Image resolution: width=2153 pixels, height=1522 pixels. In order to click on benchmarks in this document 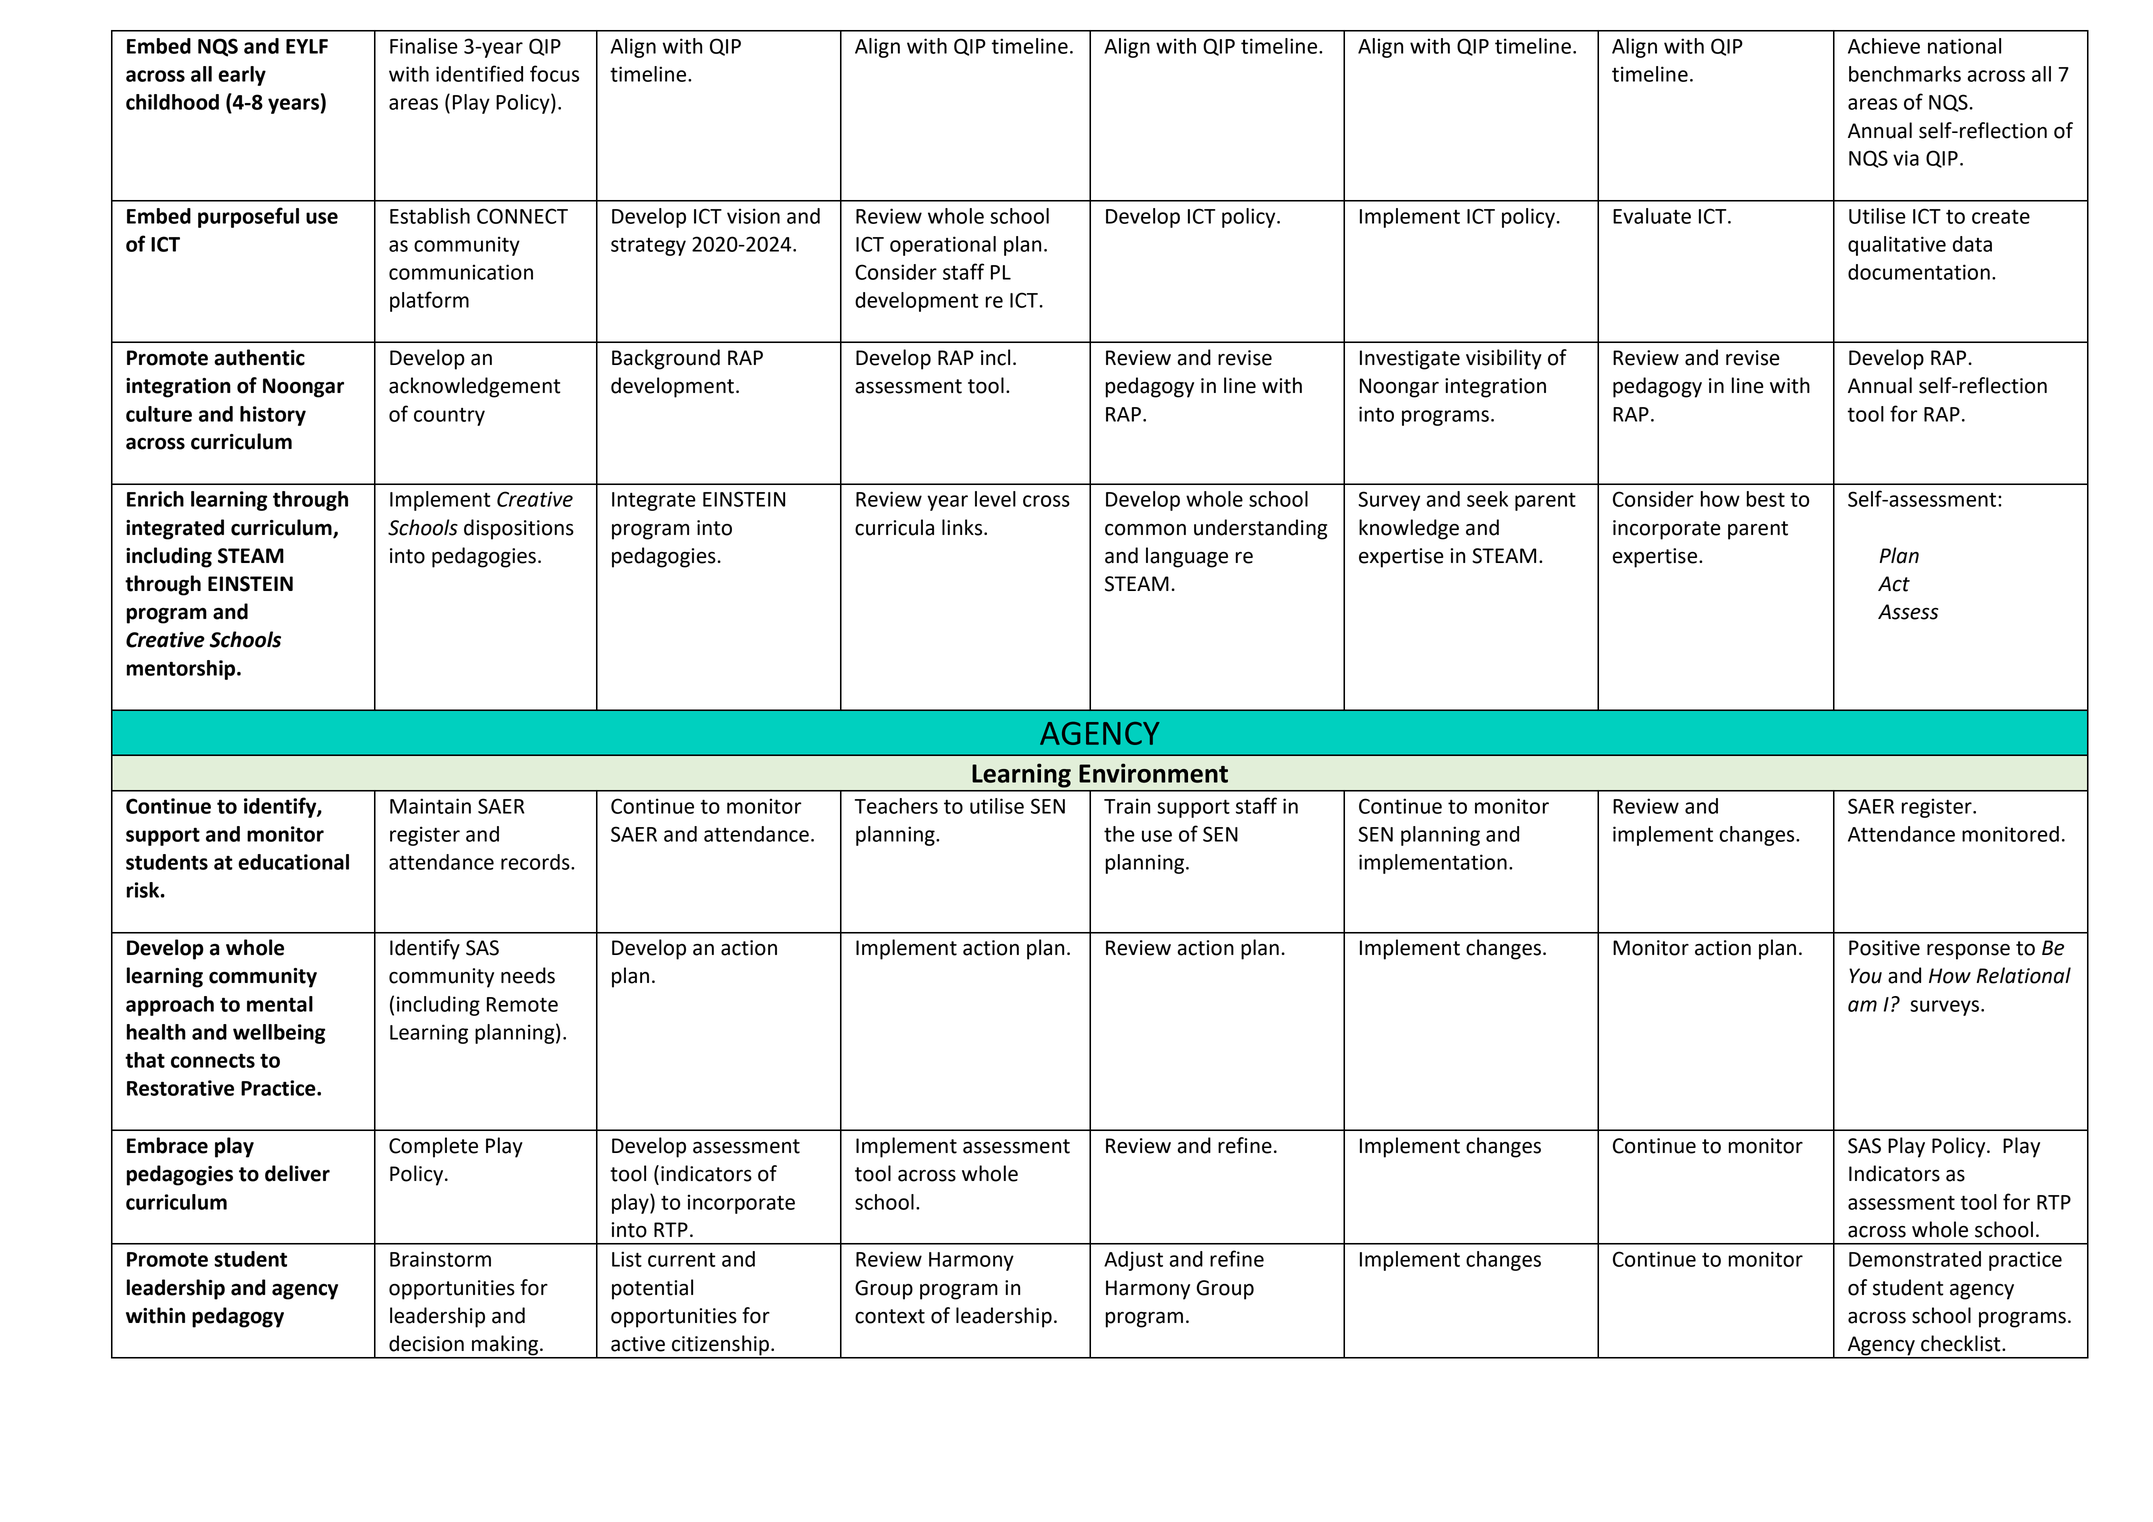, I will do `click(1905, 74)`.
